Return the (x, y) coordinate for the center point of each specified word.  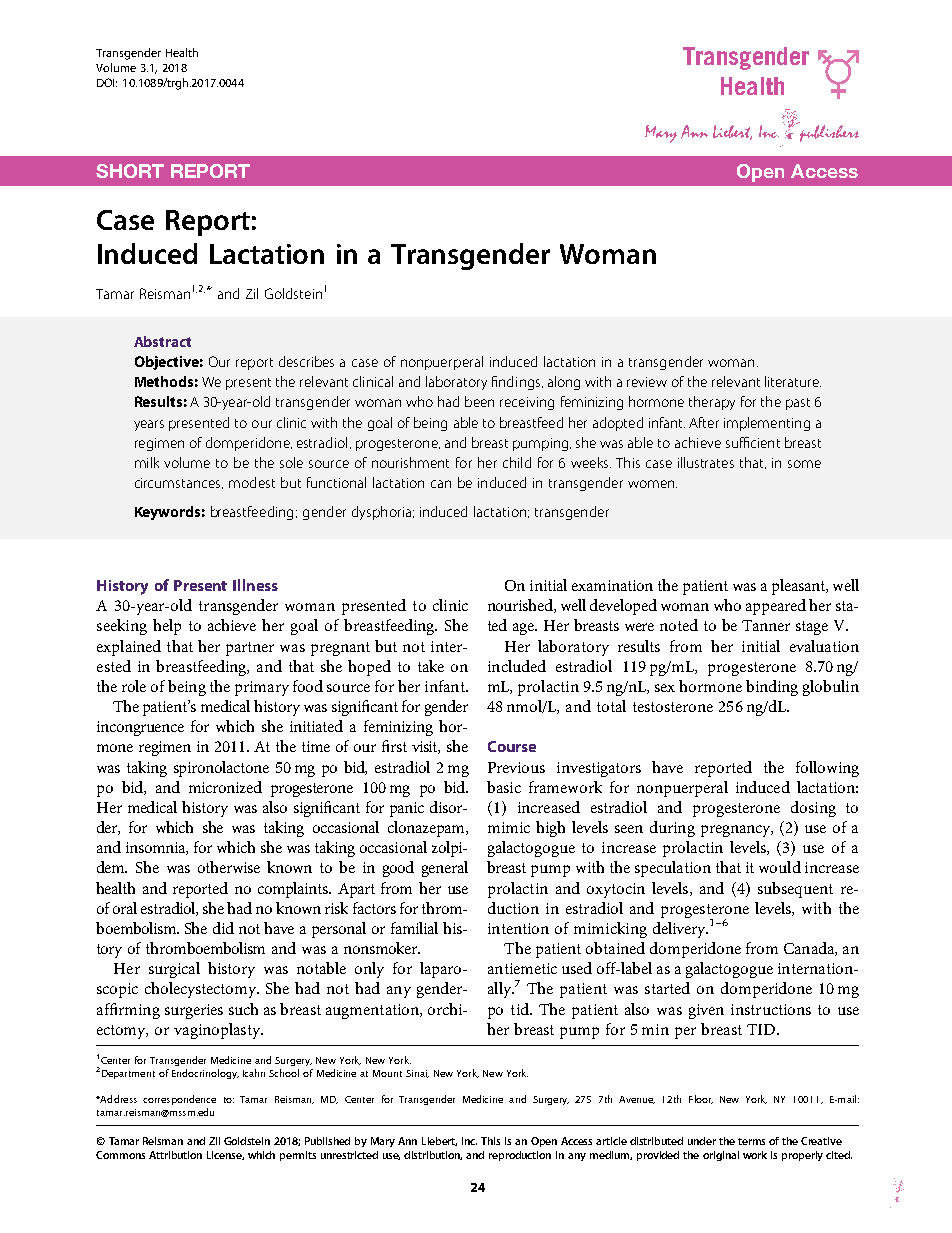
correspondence (179, 1100)
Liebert (439, 1141)
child (517, 462)
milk (147, 462)
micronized (225, 787)
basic (504, 787)
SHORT (130, 171)
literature (793, 381)
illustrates (706, 462)
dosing (813, 809)
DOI (107, 82)
